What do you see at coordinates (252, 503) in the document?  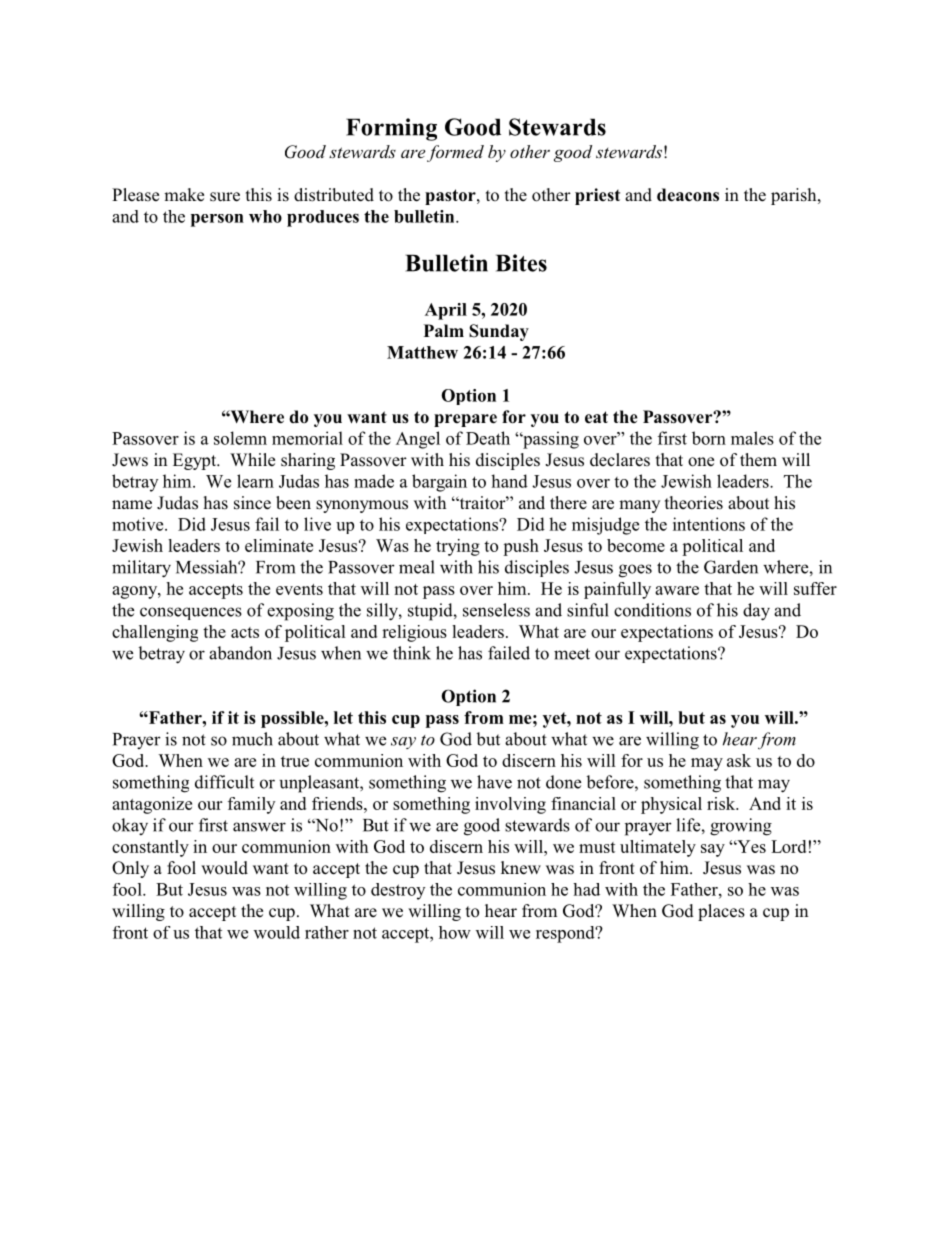 I see `since` at bounding box center [252, 503].
